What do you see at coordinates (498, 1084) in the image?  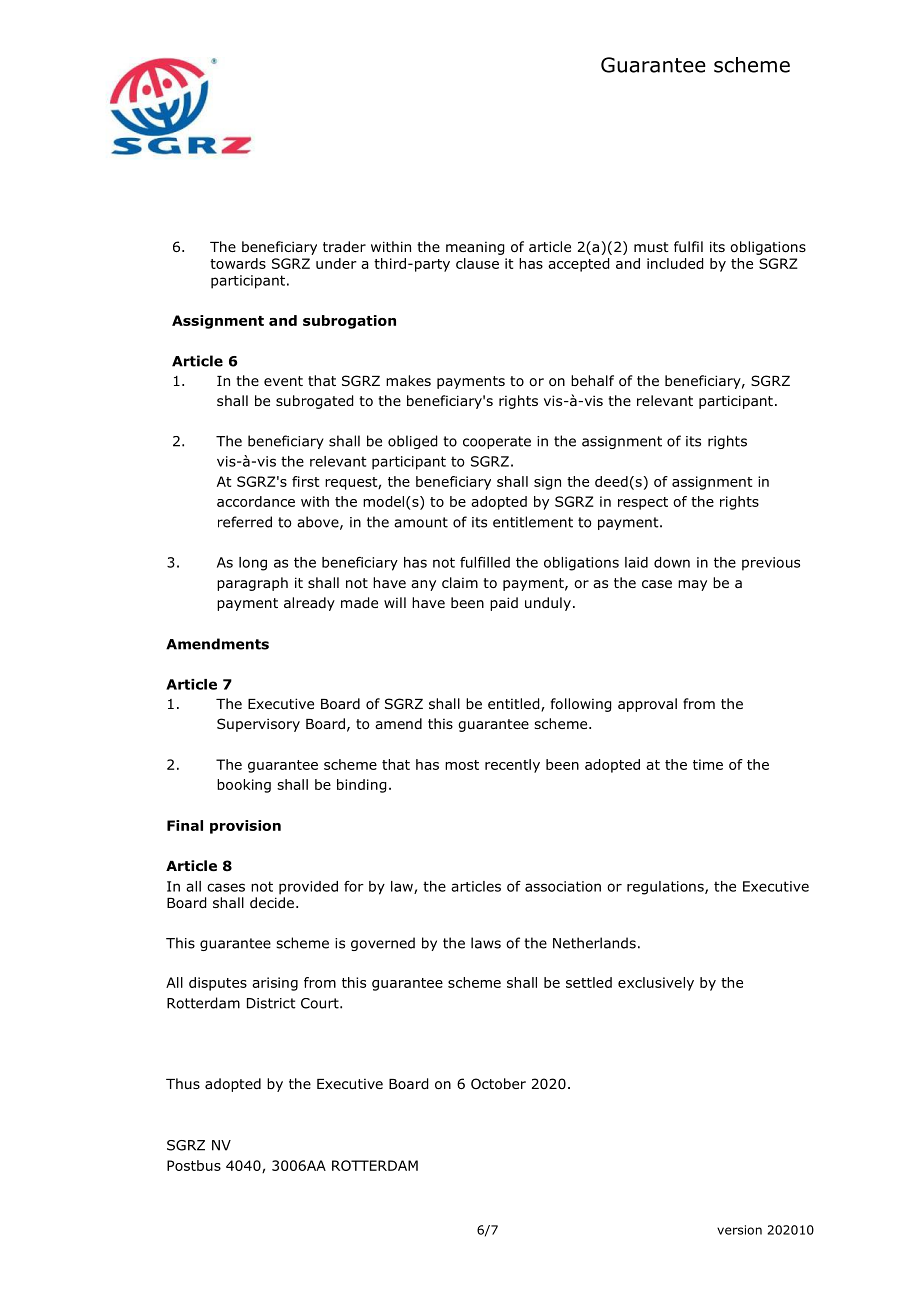 I see `October` at bounding box center [498, 1084].
